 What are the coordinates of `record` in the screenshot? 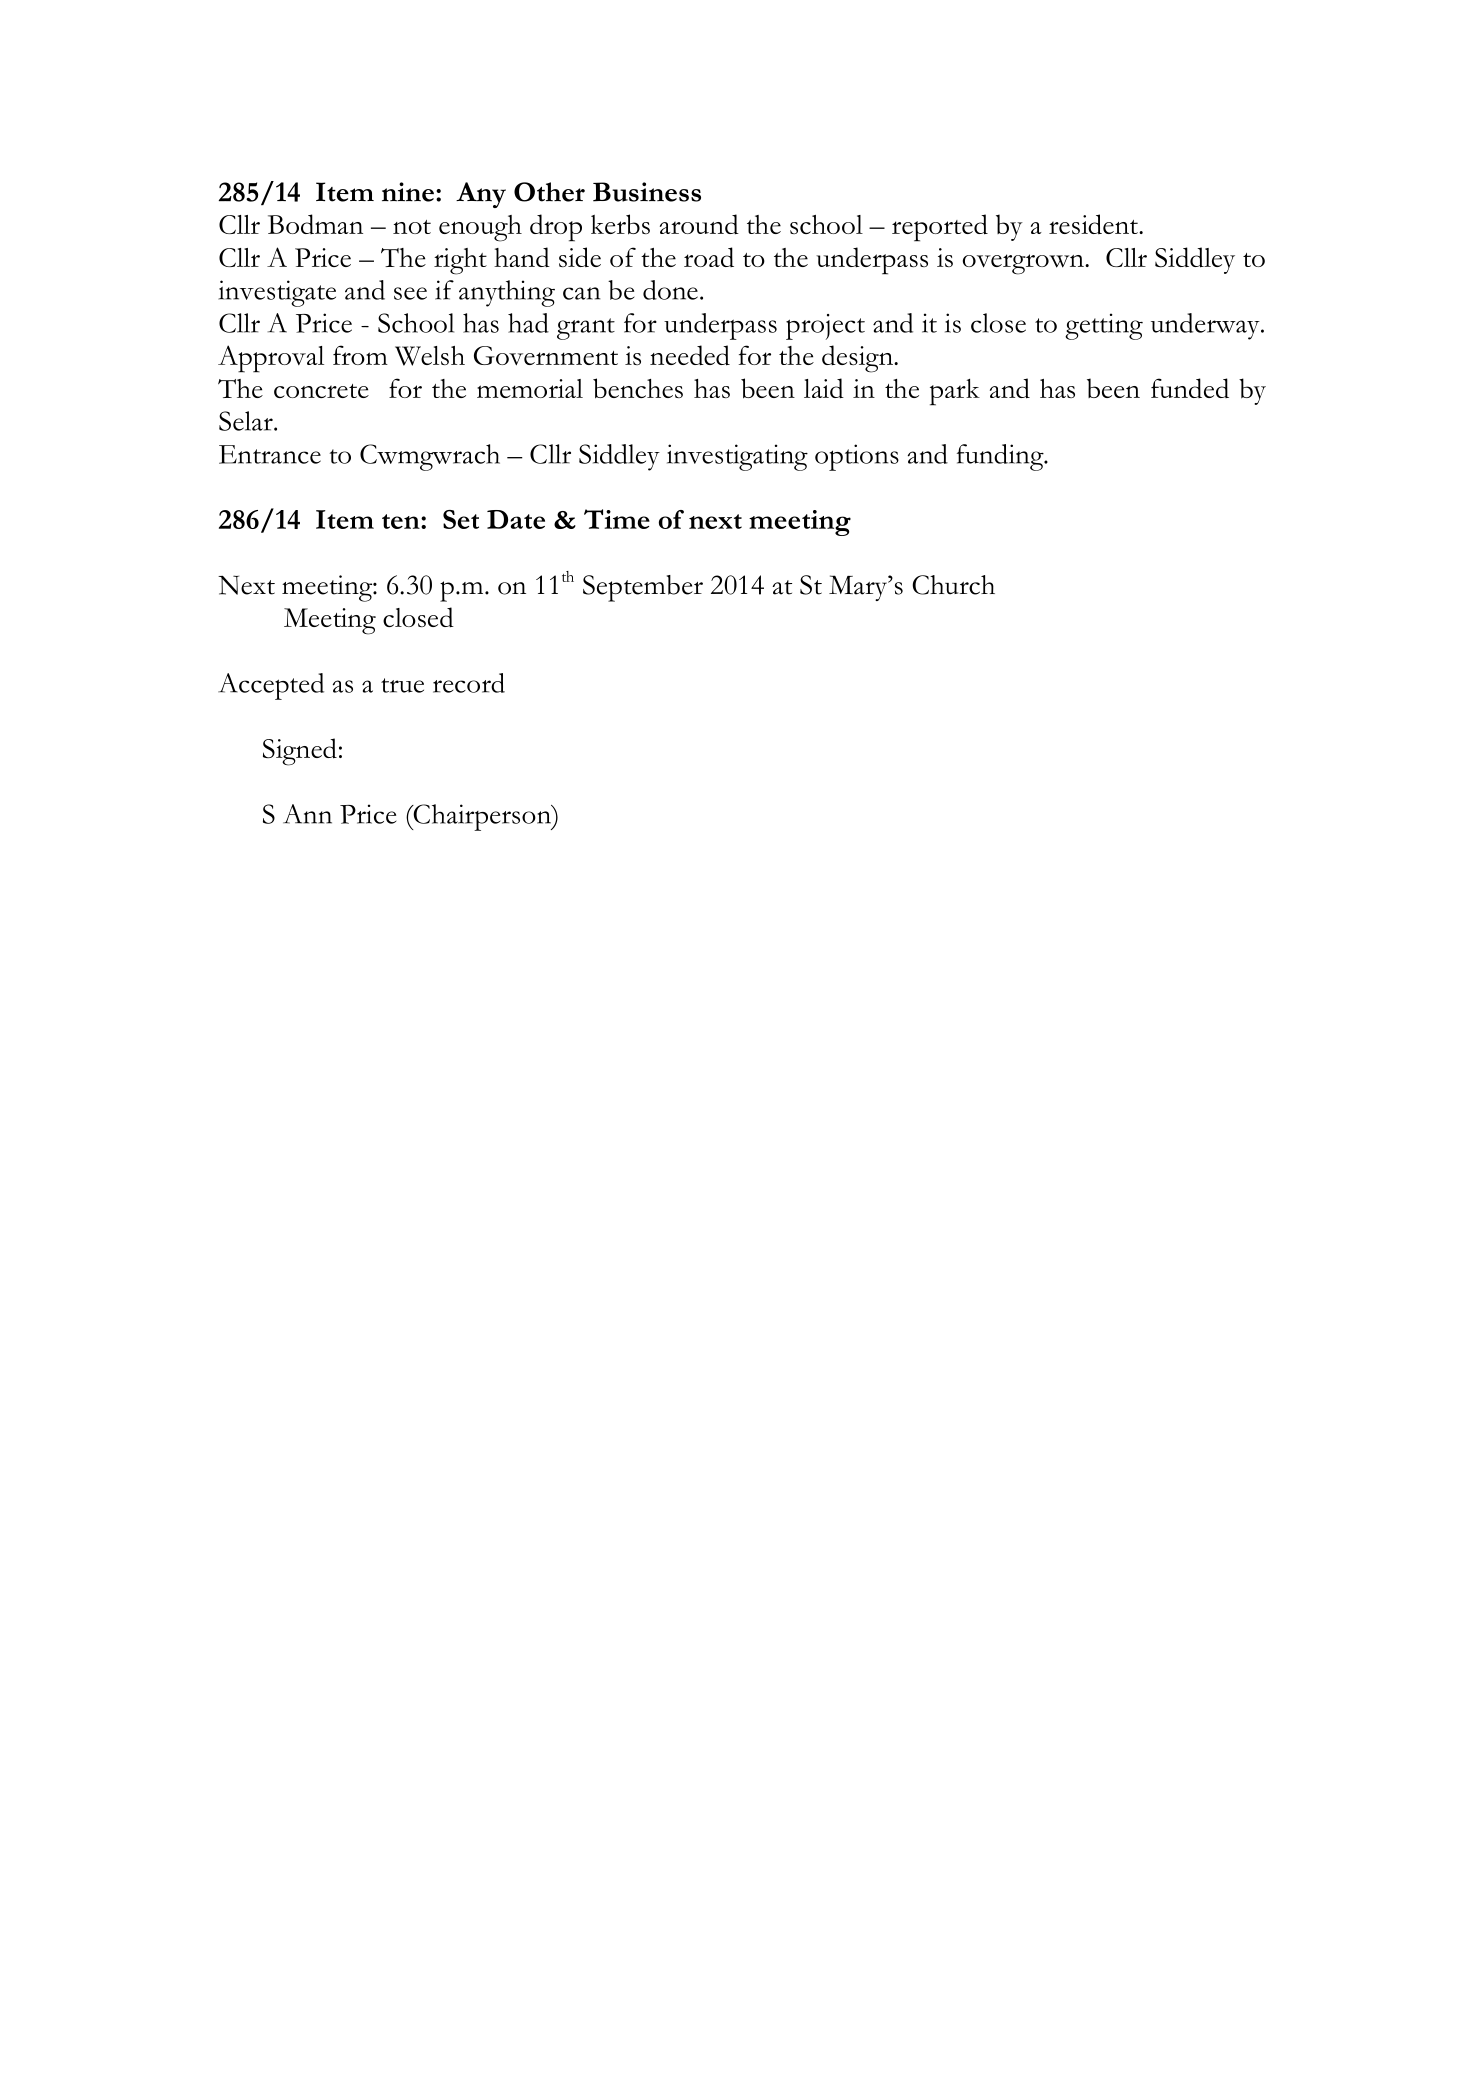 It's located at (469, 683).
